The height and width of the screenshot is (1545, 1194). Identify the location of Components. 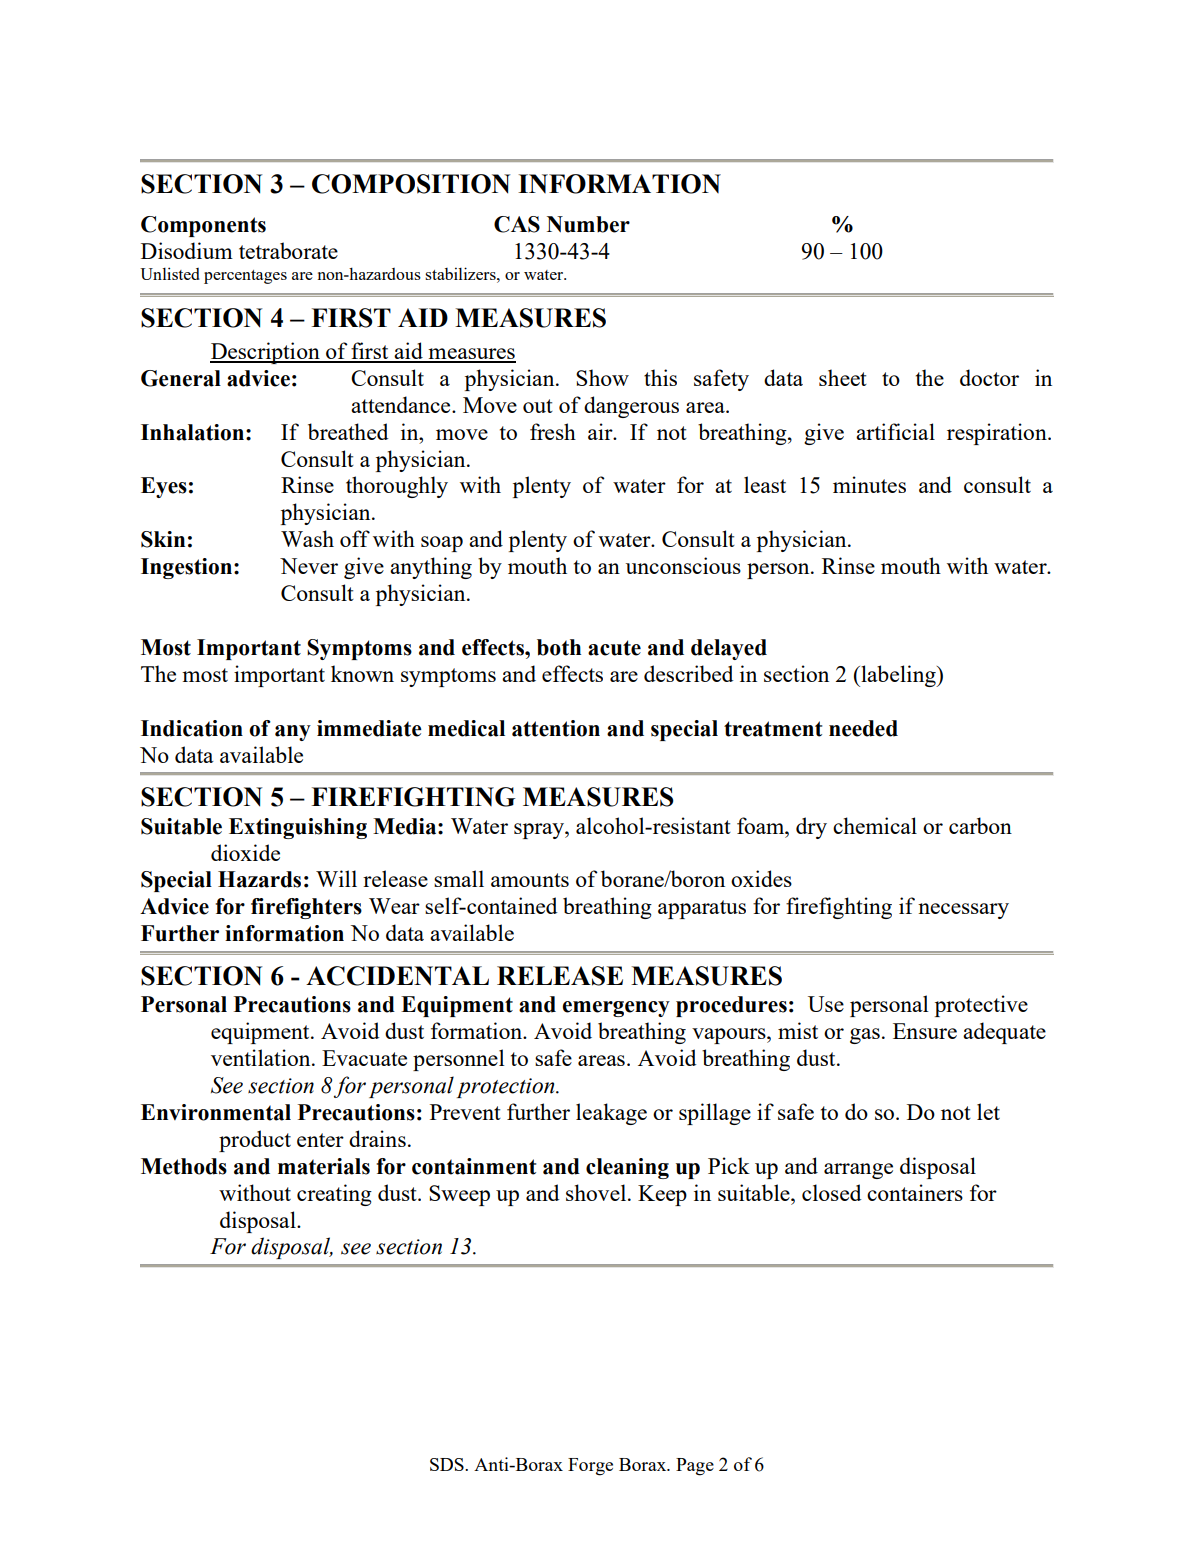
(203, 226).
